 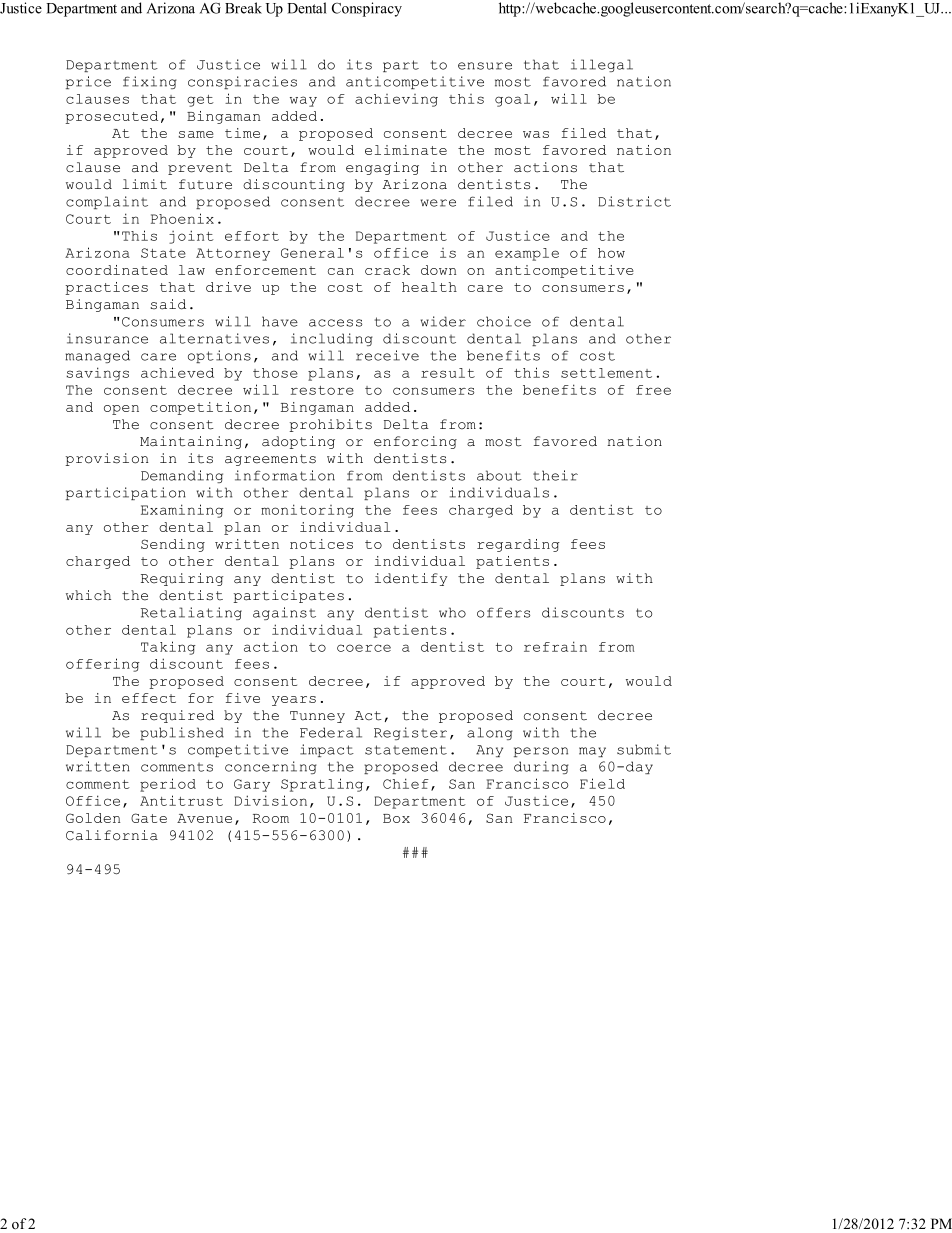 I want to click on Gate, so click(x=149, y=818).
